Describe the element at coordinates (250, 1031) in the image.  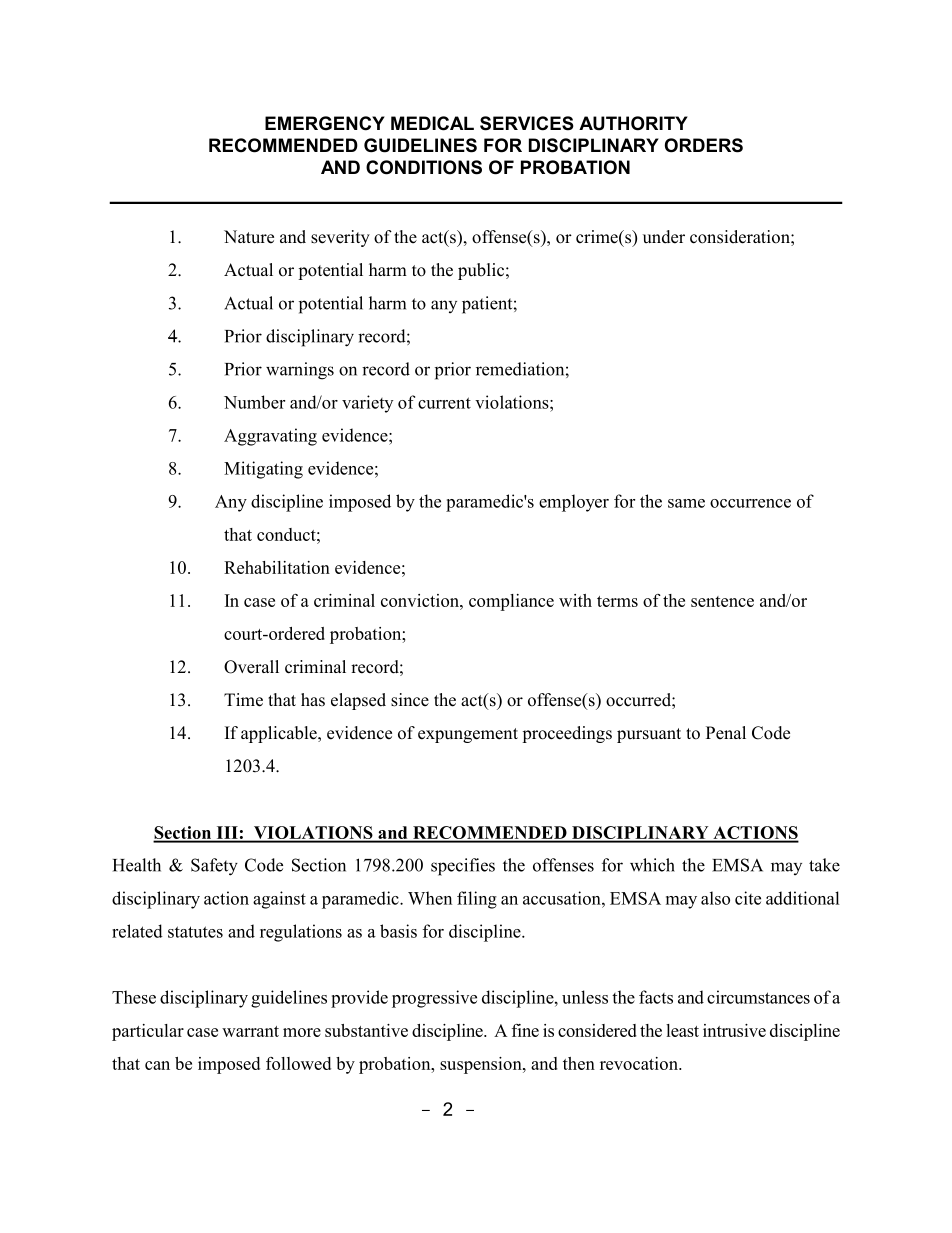
I see `warrant` at that location.
